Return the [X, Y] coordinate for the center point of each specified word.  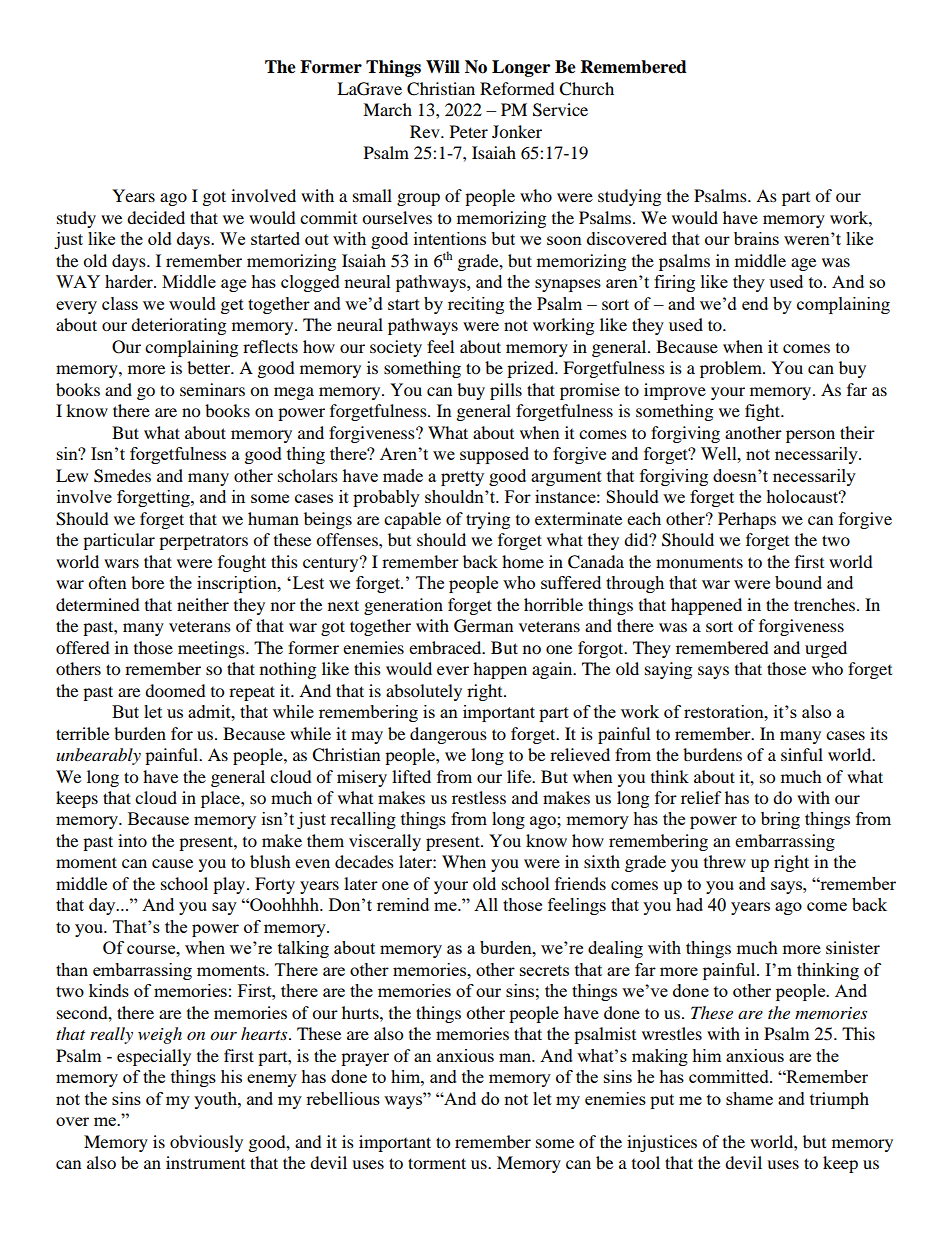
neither [203, 604]
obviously [206, 1143]
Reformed [517, 88]
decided [156, 217]
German [483, 626]
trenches [826, 604]
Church [586, 89]
